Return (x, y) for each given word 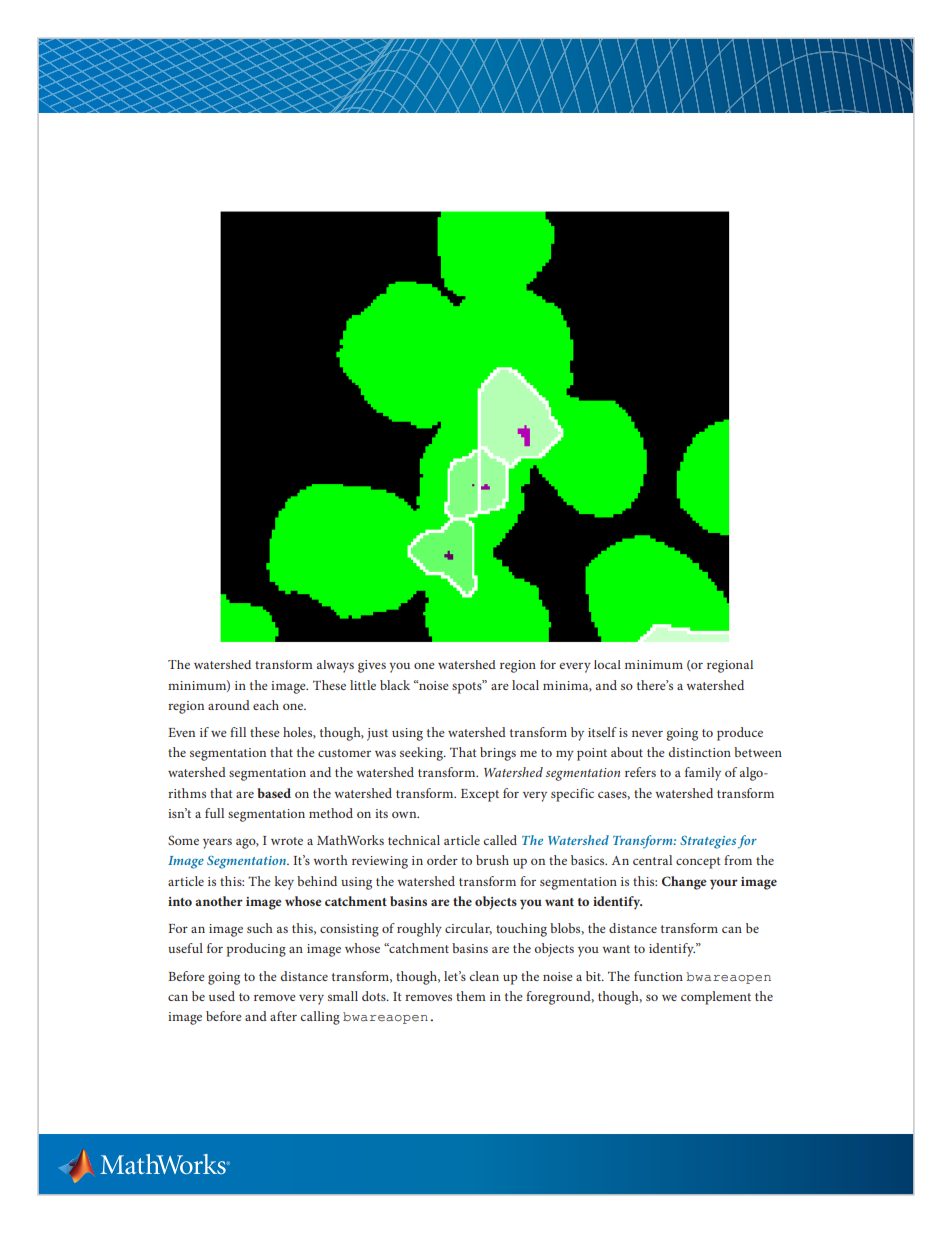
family (703, 774)
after (283, 1016)
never (647, 733)
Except (480, 795)
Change (684, 883)
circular (468, 929)
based (274, 793)
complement (716, 998)
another (219, 901)
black (395, 685)
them (471, 996)
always (335, 666)
